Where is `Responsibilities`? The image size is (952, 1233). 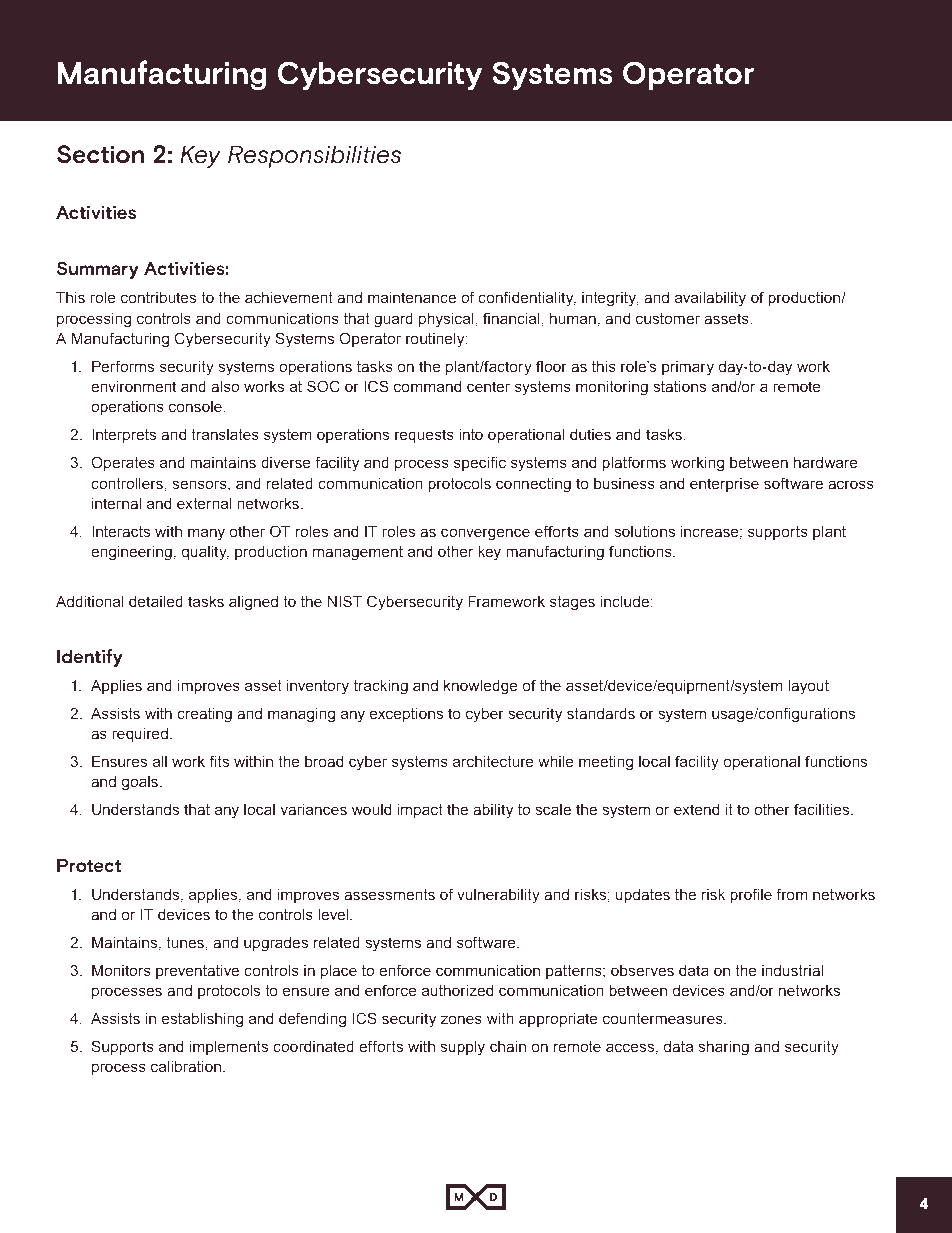 Responsibilities is located at coordinates (314, 156).
